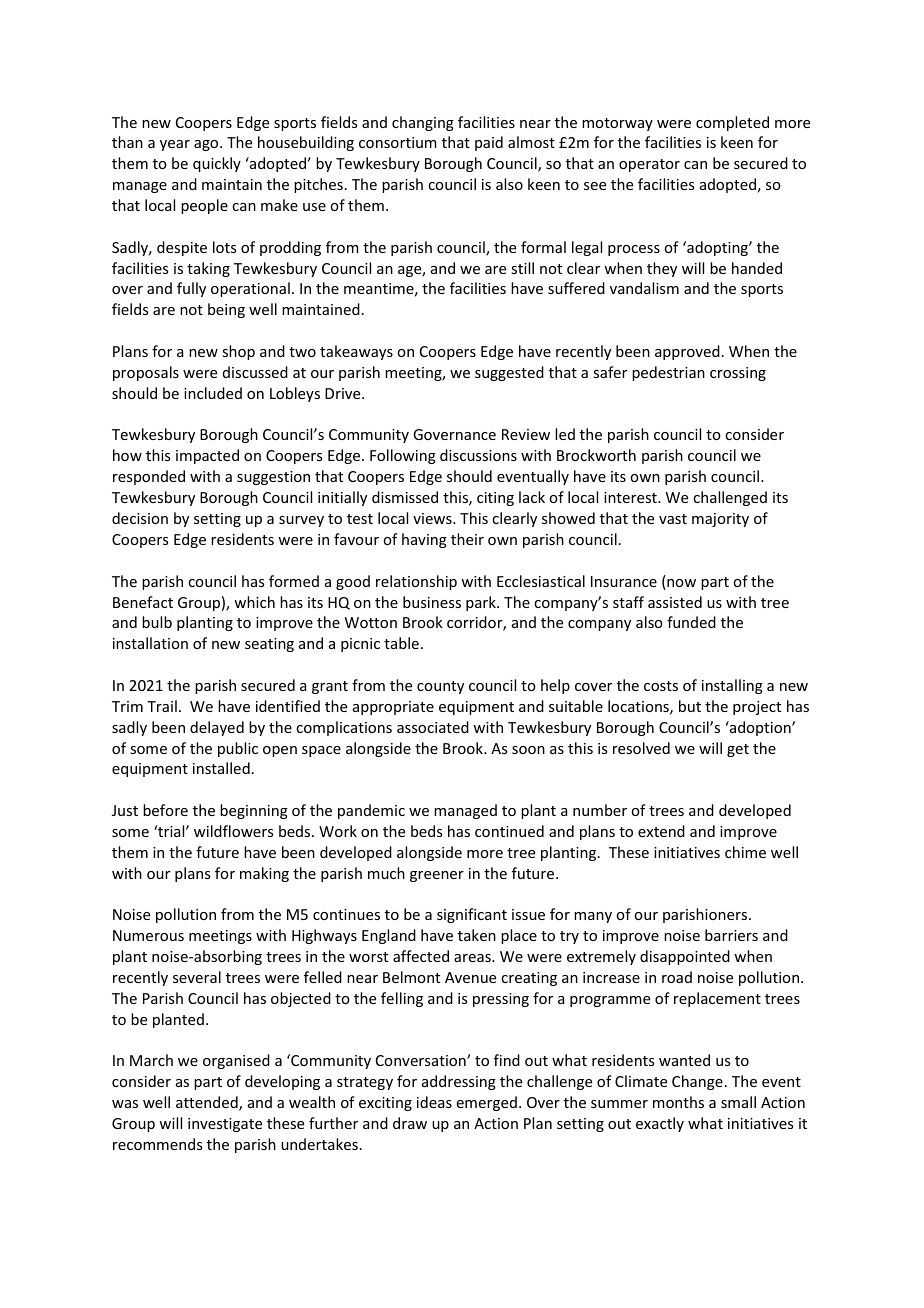 The image size is (924, 1308). Describe the element at coordinates (423, 123) in the page. I see `changing` at that location.
